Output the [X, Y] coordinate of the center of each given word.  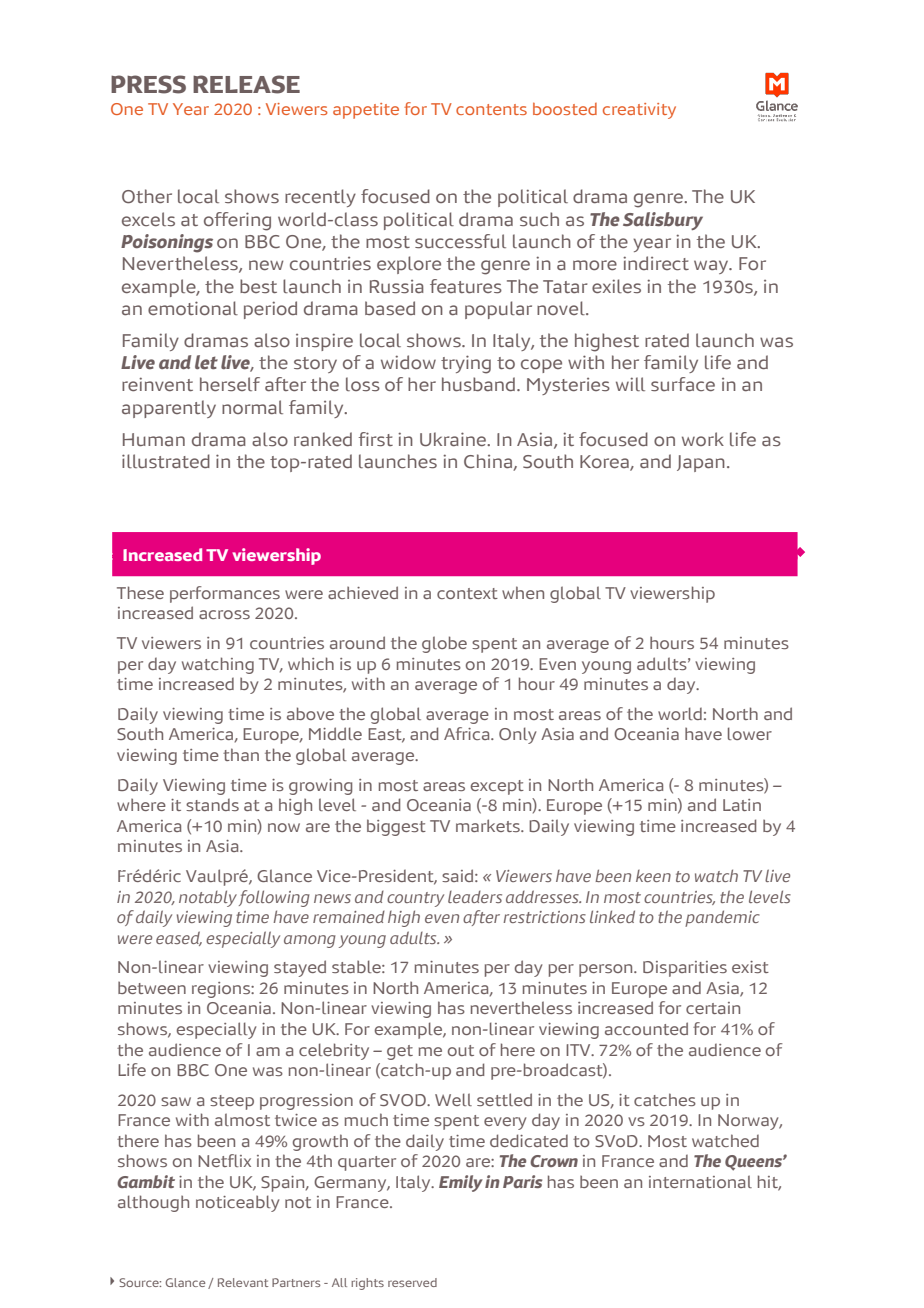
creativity [639, 111]
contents [491, 109]
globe [444, 644]
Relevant [243, 1282]
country [415, 899]
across [224, 614]
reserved [412, 1282]
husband [478, 384]
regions [222, 990]
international [700, 1181]
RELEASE [246, 84]
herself [230, 384]
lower [750, 733]
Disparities [685, 969]
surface [683, 384]
